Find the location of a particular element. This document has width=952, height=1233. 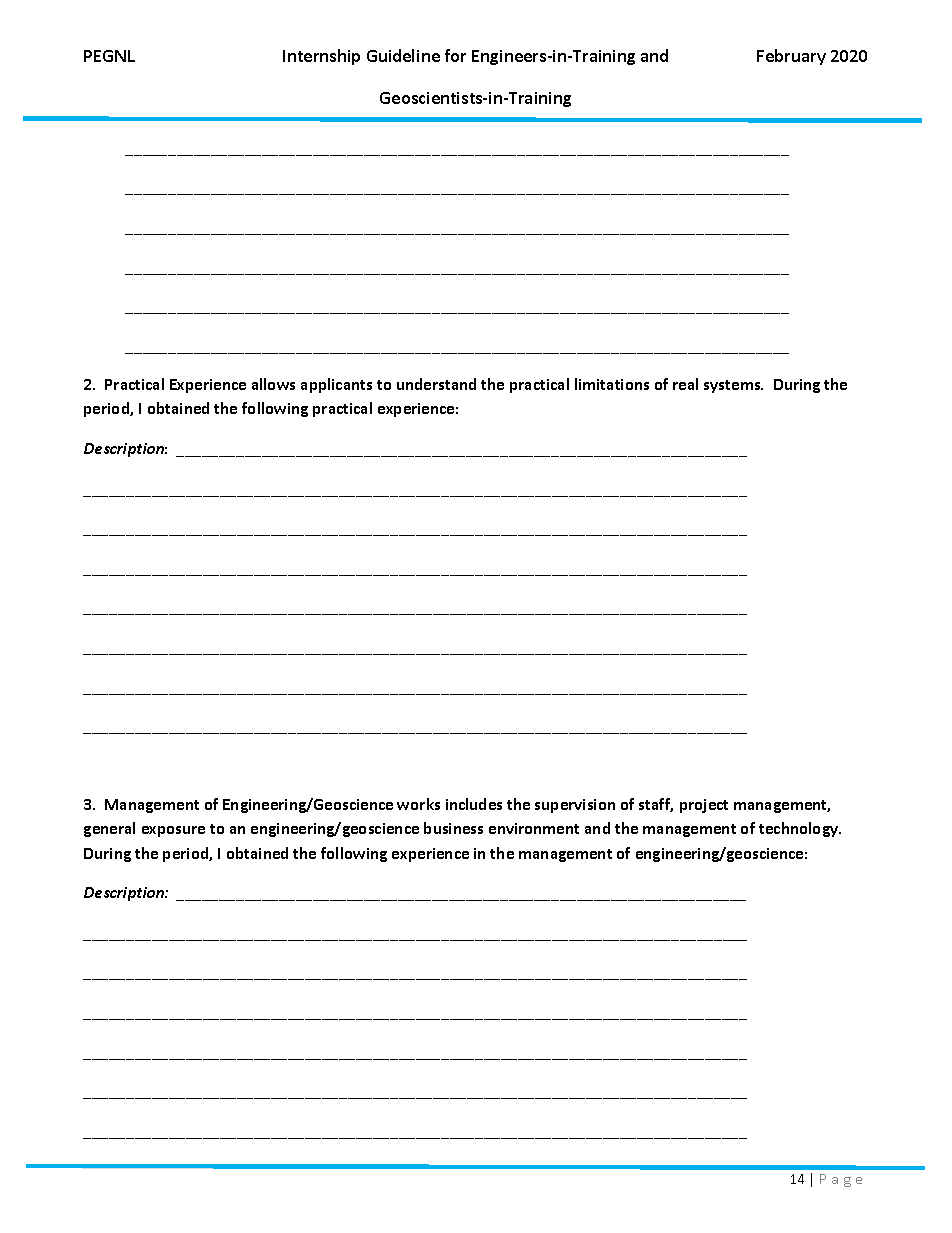

February is located at coordinates (791, 57).
